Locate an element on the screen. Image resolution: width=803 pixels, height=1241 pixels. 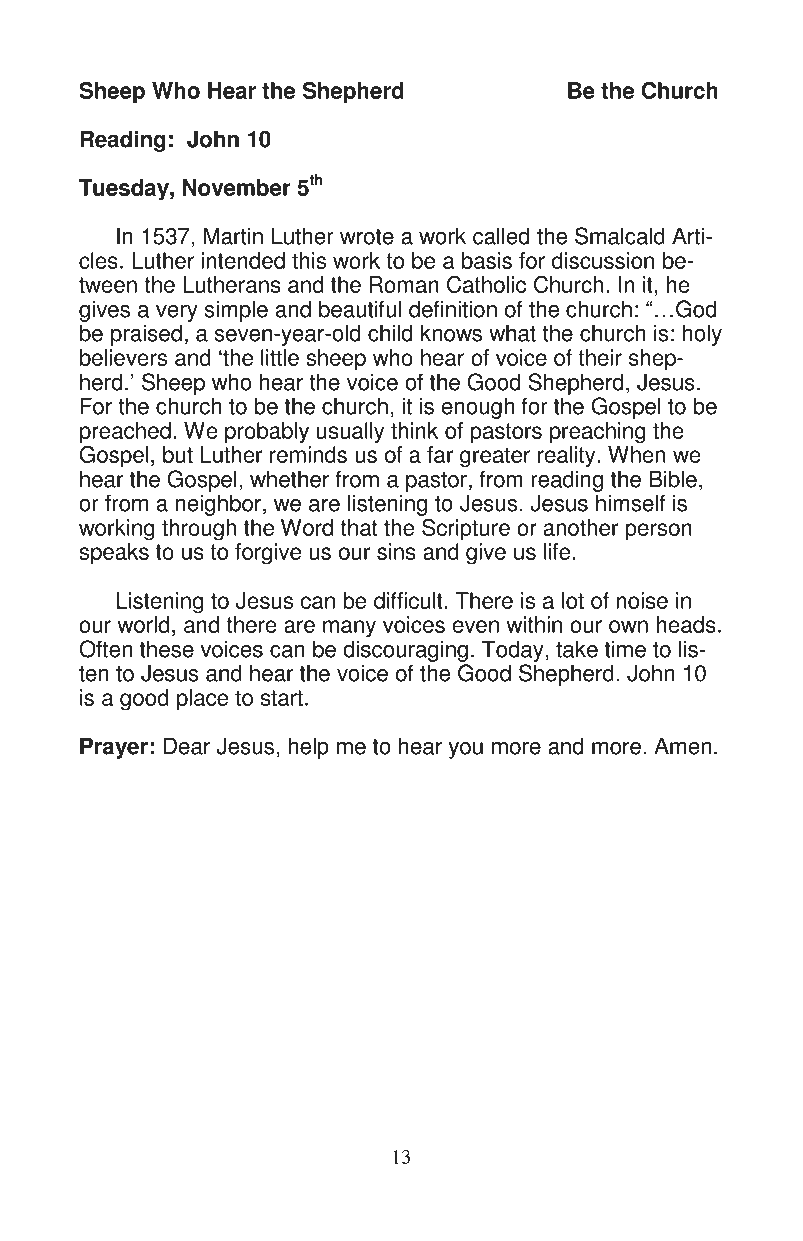
child is located at coordinates (390, 333).
